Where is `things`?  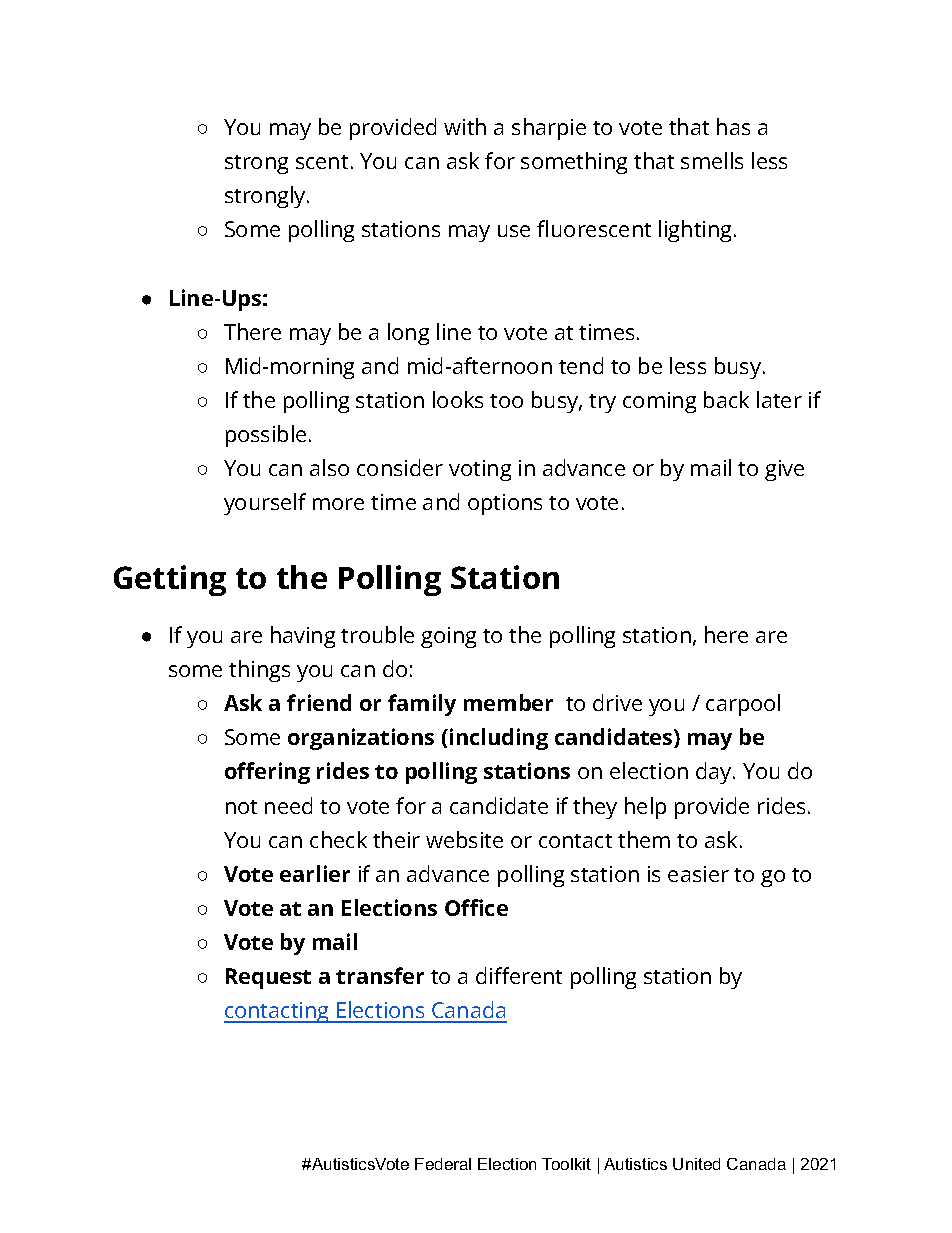 things is located at coordinates (259, 671).
